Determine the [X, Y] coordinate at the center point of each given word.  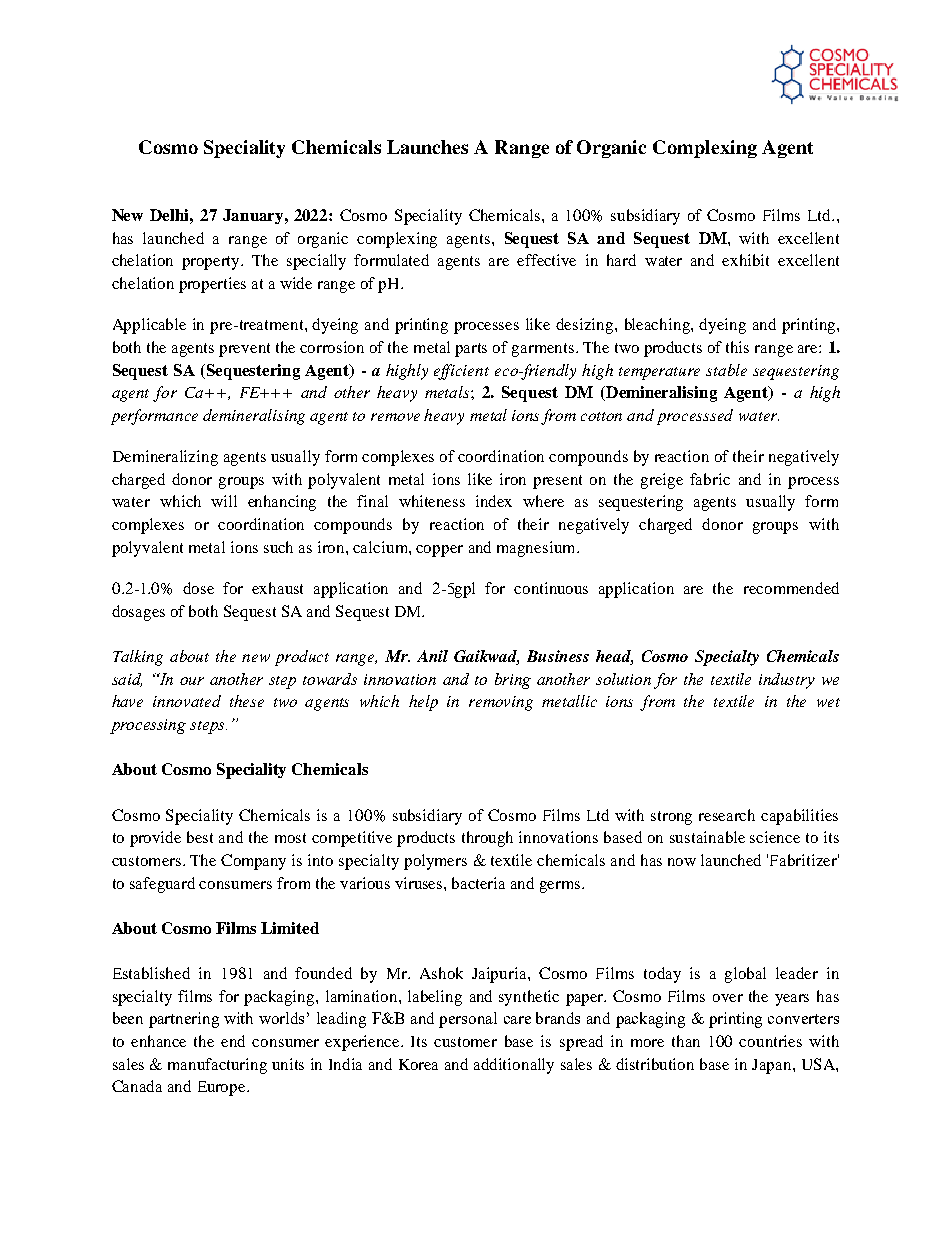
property [212, 263]
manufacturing [217, 1066]
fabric [710, 479]
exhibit [745, 260]
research [727, 815]
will [224, 501]
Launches [427, 147]
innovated [187, 701]
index [494, 501]
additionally [514, 1066]
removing [501, 703]
